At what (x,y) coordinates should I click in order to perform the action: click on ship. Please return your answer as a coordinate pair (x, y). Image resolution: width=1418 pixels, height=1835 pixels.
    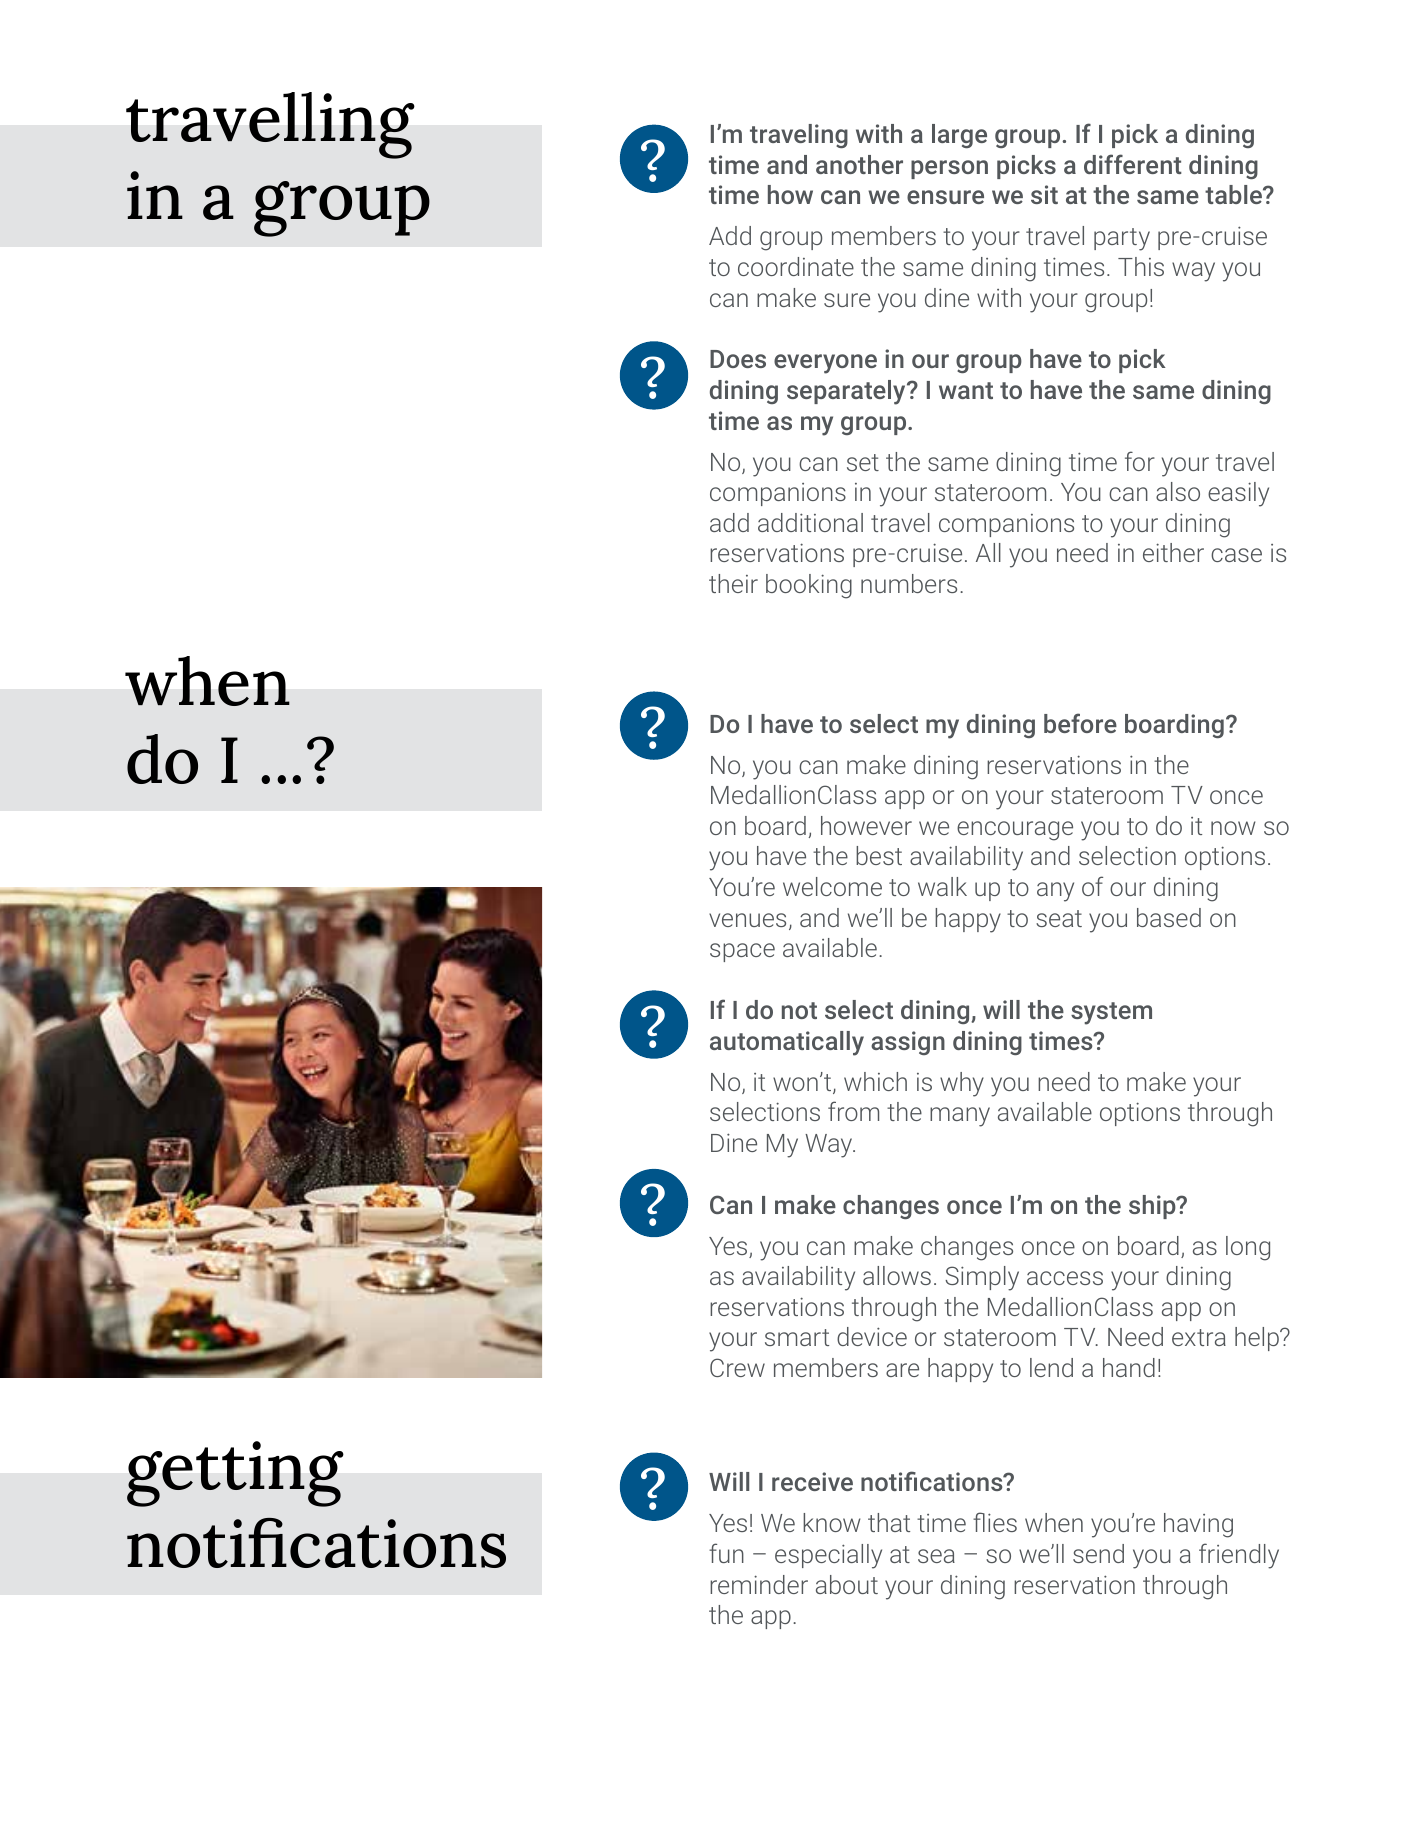
    Looking at the image, I should click on (1153, 1207).
